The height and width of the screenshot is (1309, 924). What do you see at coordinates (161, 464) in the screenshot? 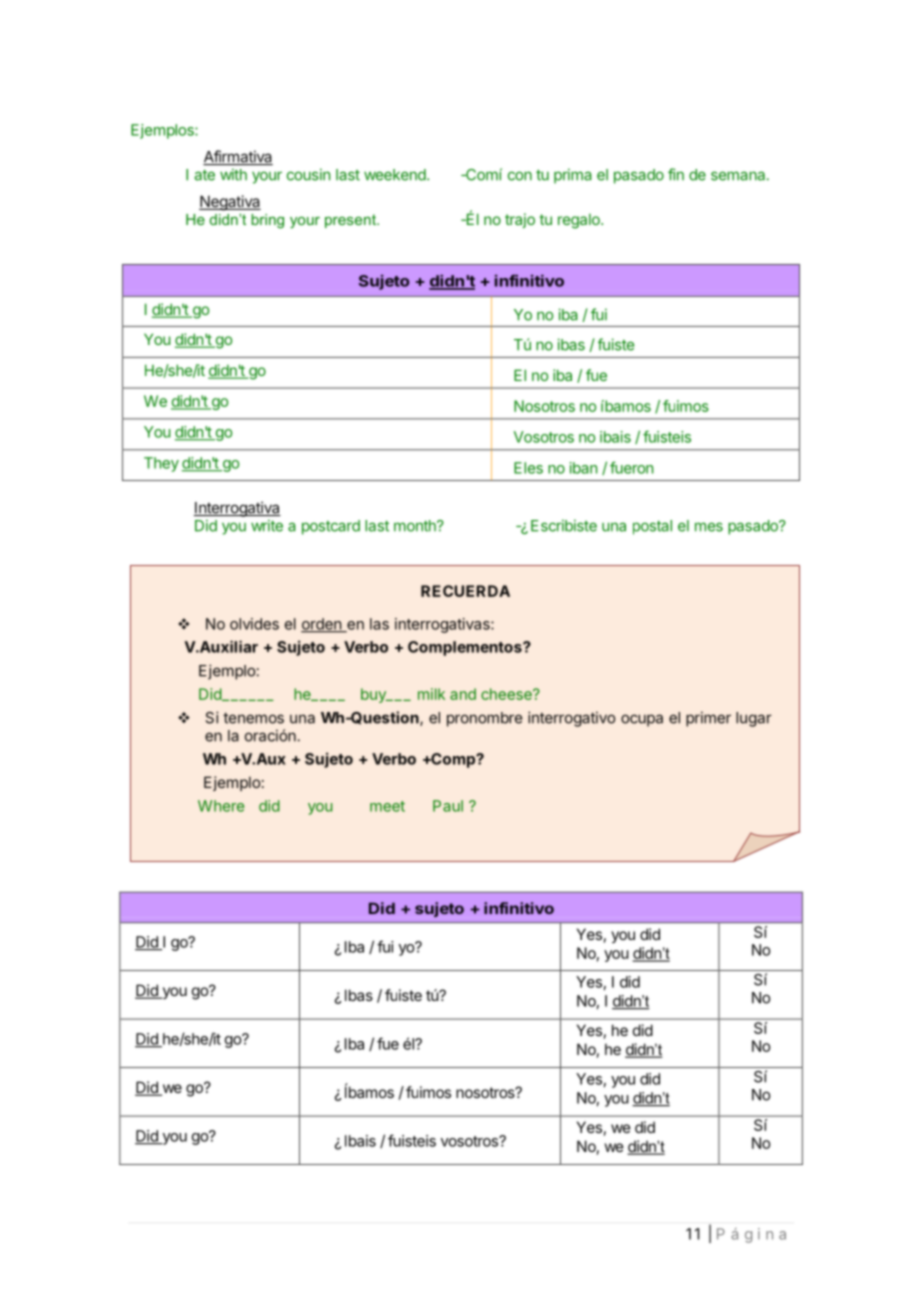
I see `They` at bounding box center [161, 464].
